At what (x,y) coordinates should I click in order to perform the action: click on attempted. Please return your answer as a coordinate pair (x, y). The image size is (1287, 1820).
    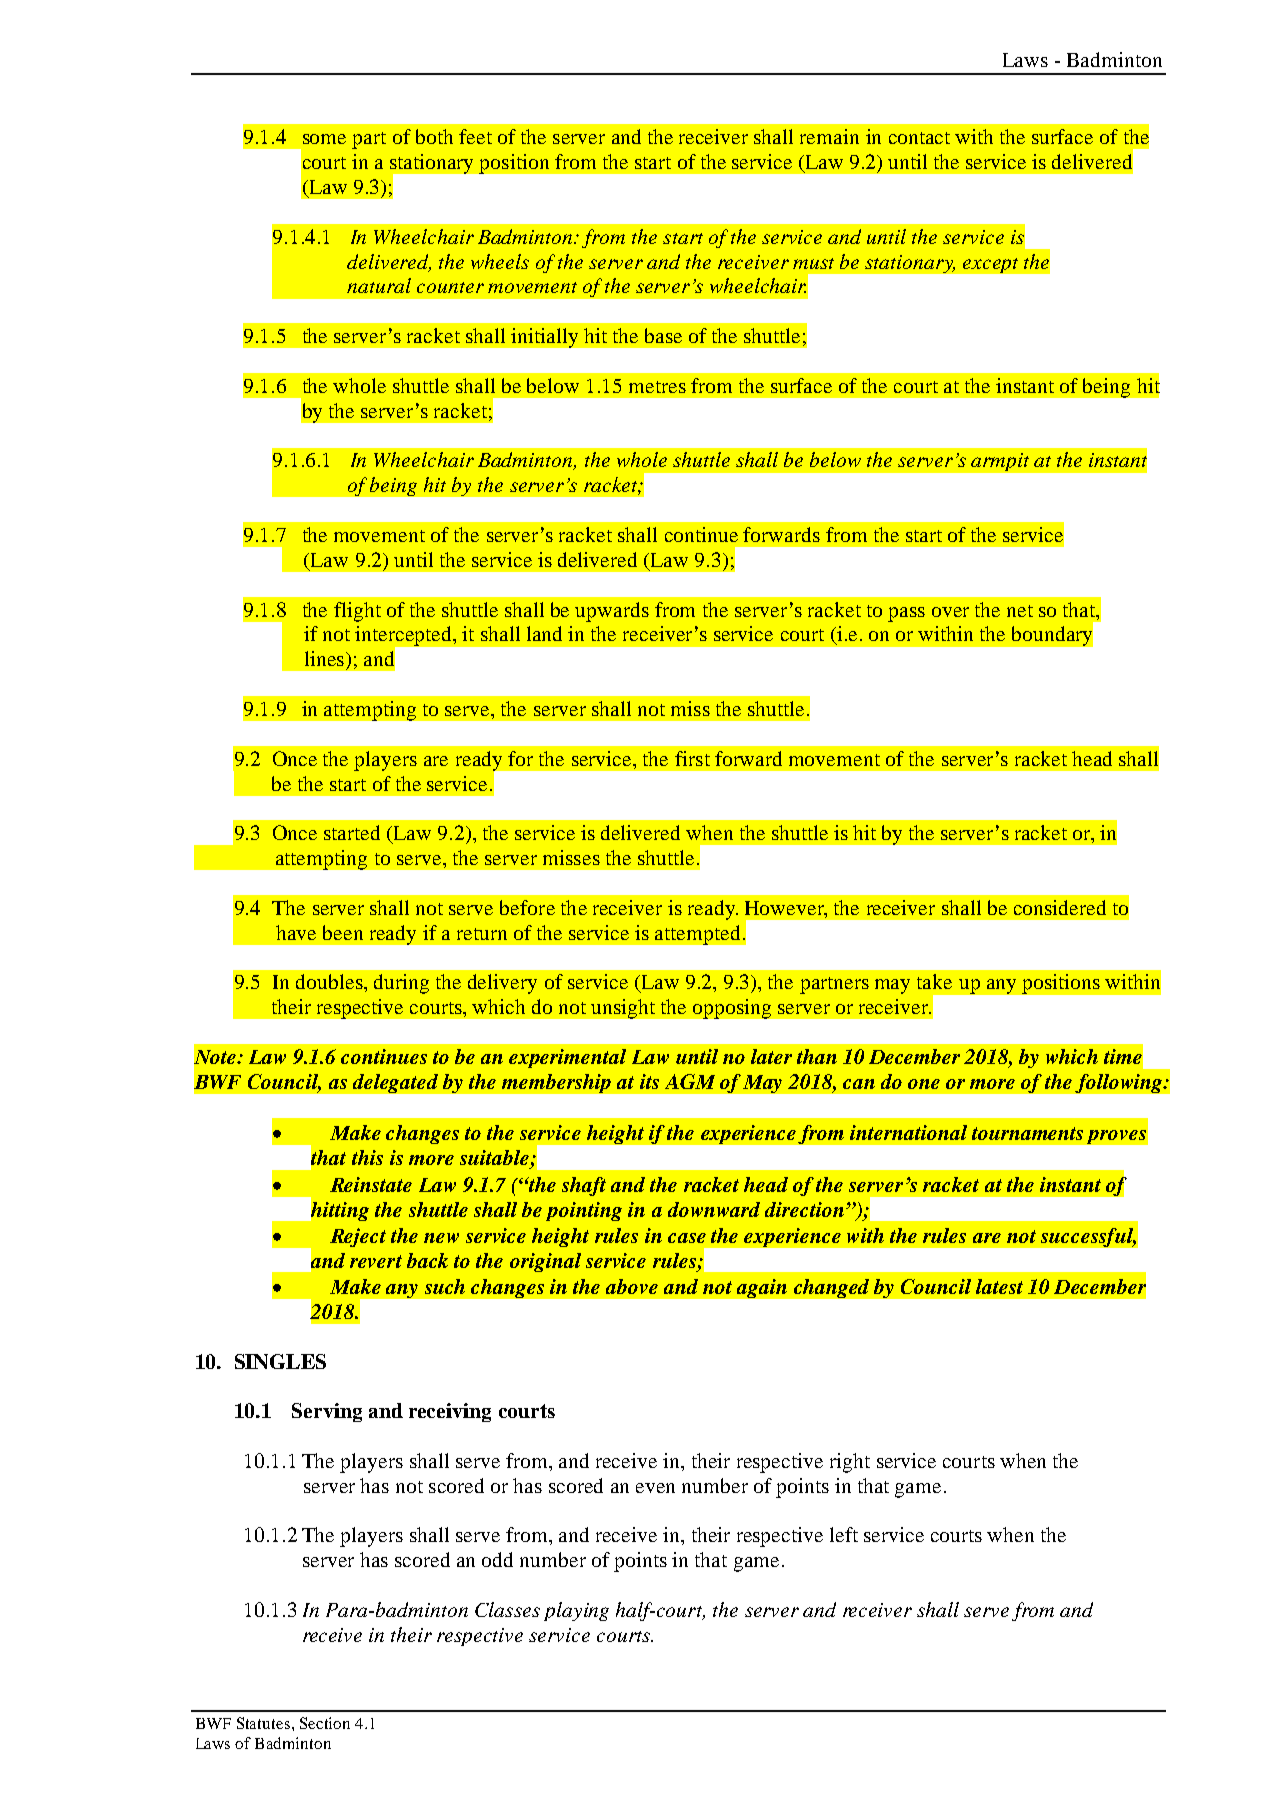
    Looking at the image, I should click on (697, 935).
